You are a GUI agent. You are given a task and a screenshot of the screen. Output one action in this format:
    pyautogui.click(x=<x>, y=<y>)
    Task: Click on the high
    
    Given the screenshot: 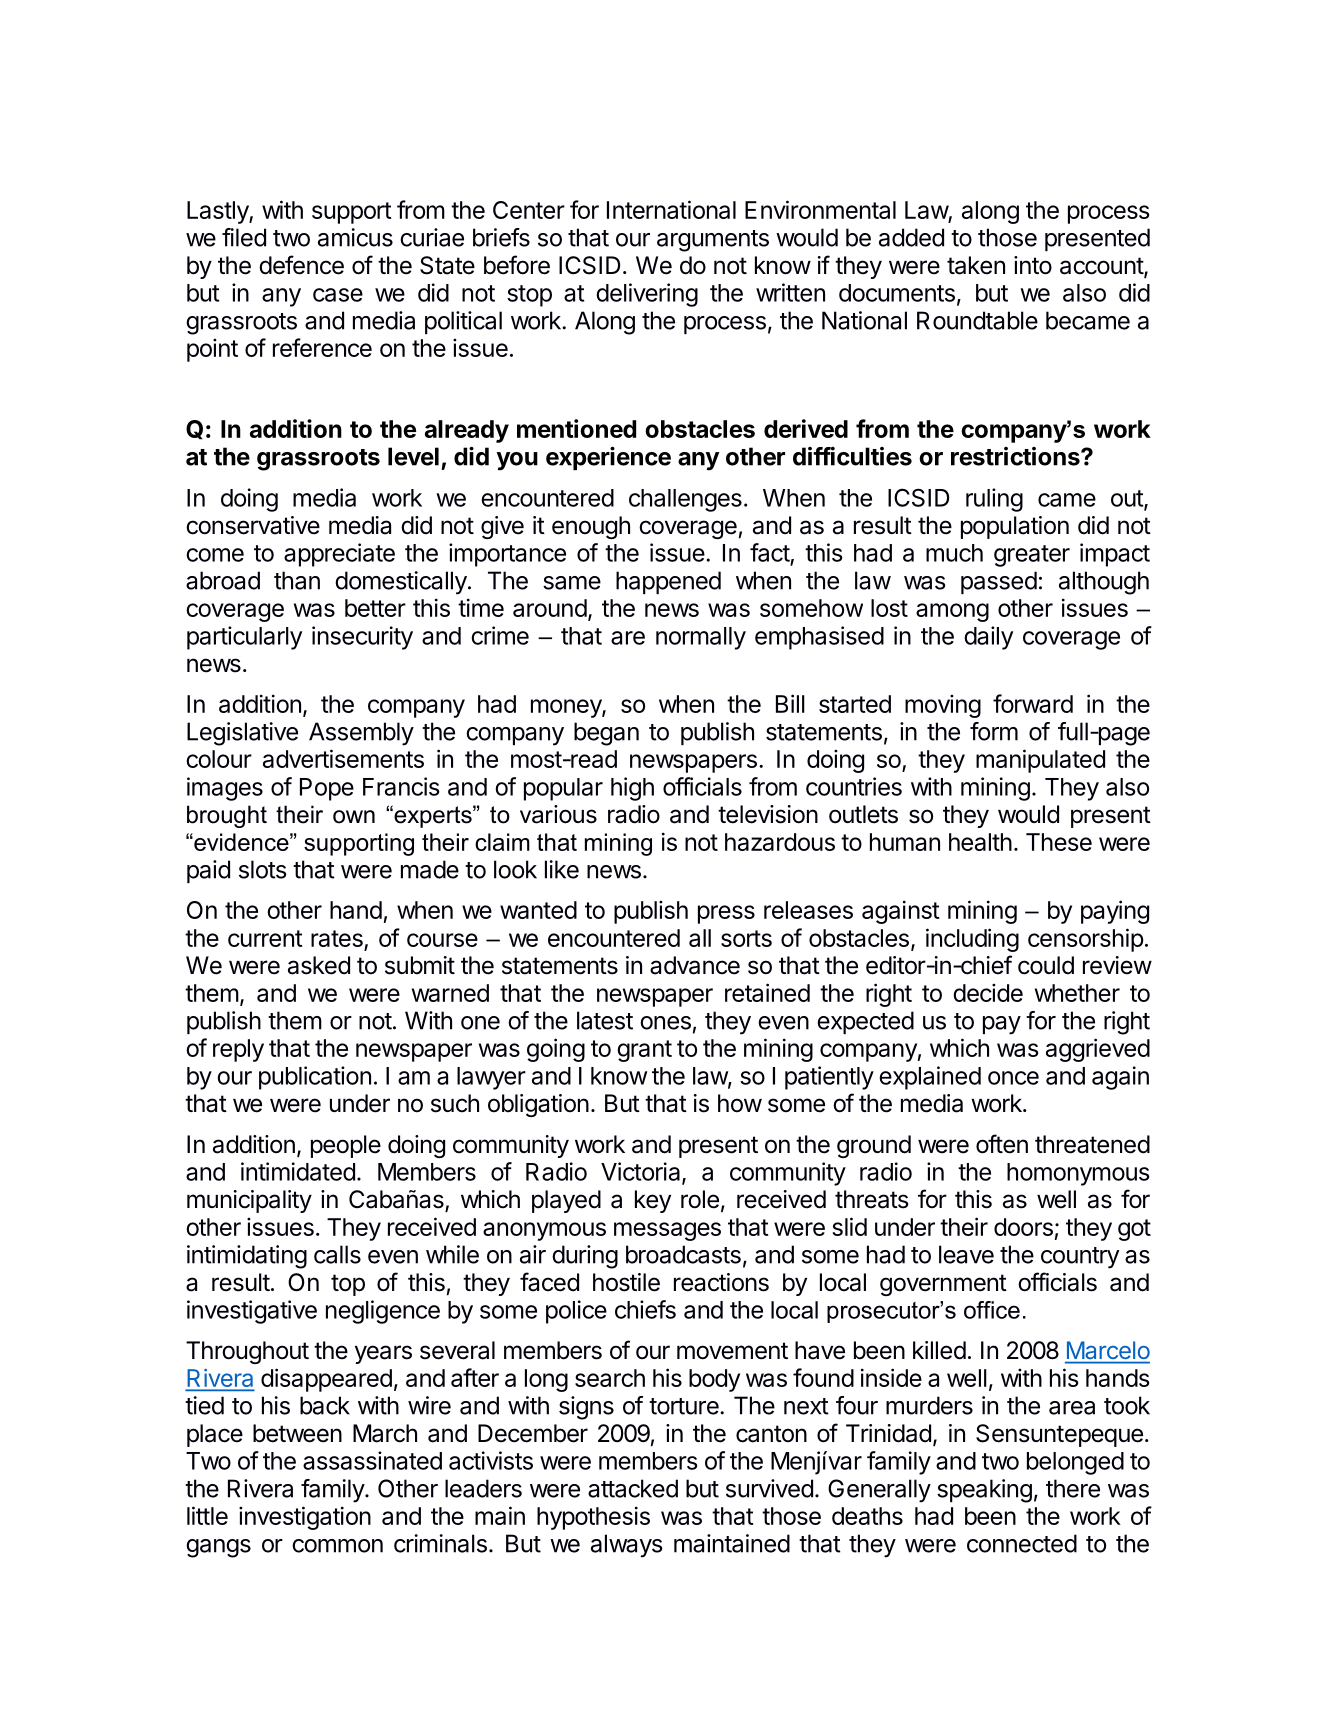 What is the action you would take?
    pyautogui.click(x=632, y=789)
